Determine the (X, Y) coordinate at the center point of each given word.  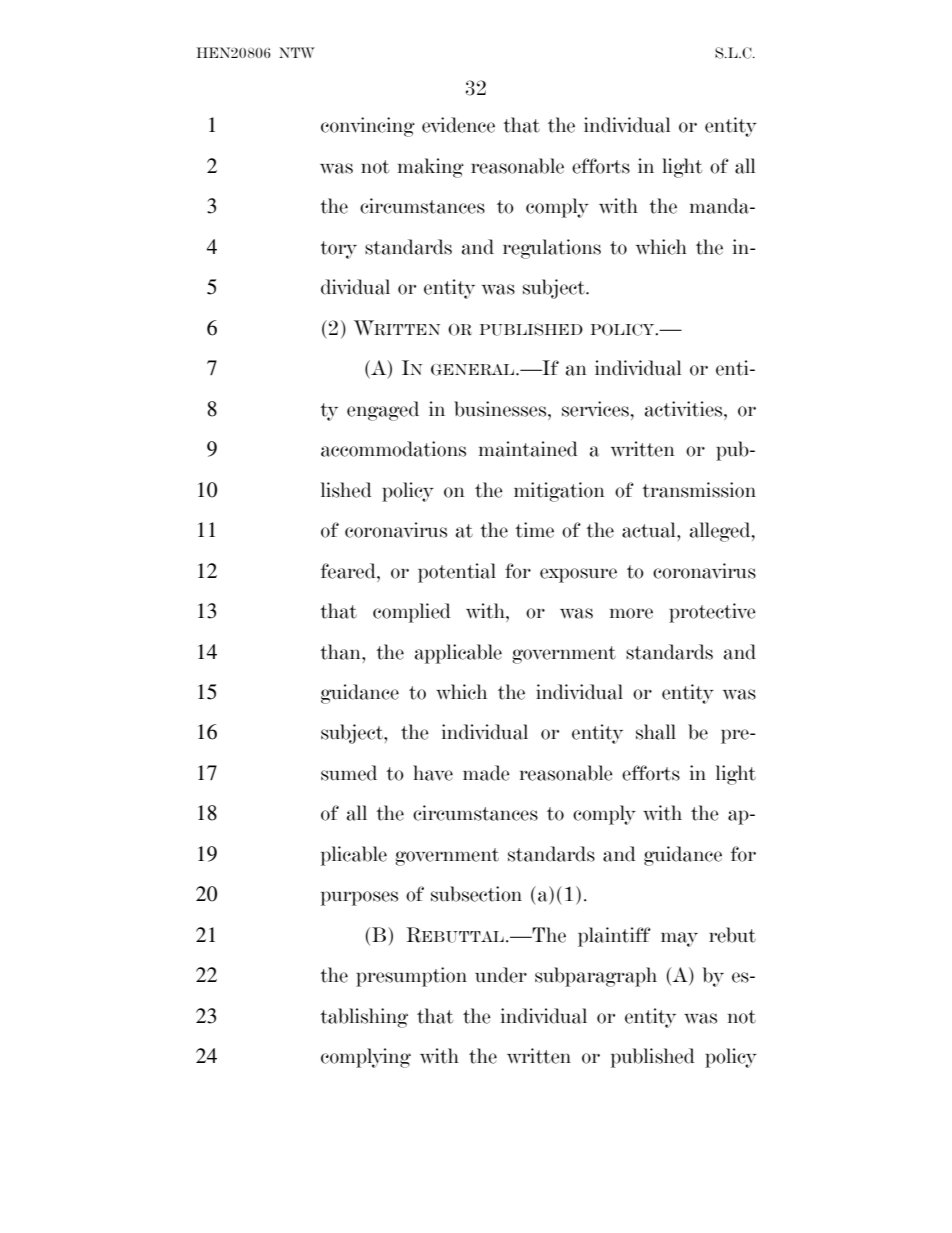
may (679, 939)
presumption (411, 977)
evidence (458, 125)
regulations (552, 249)
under (501, 975)
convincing (368, 127)
